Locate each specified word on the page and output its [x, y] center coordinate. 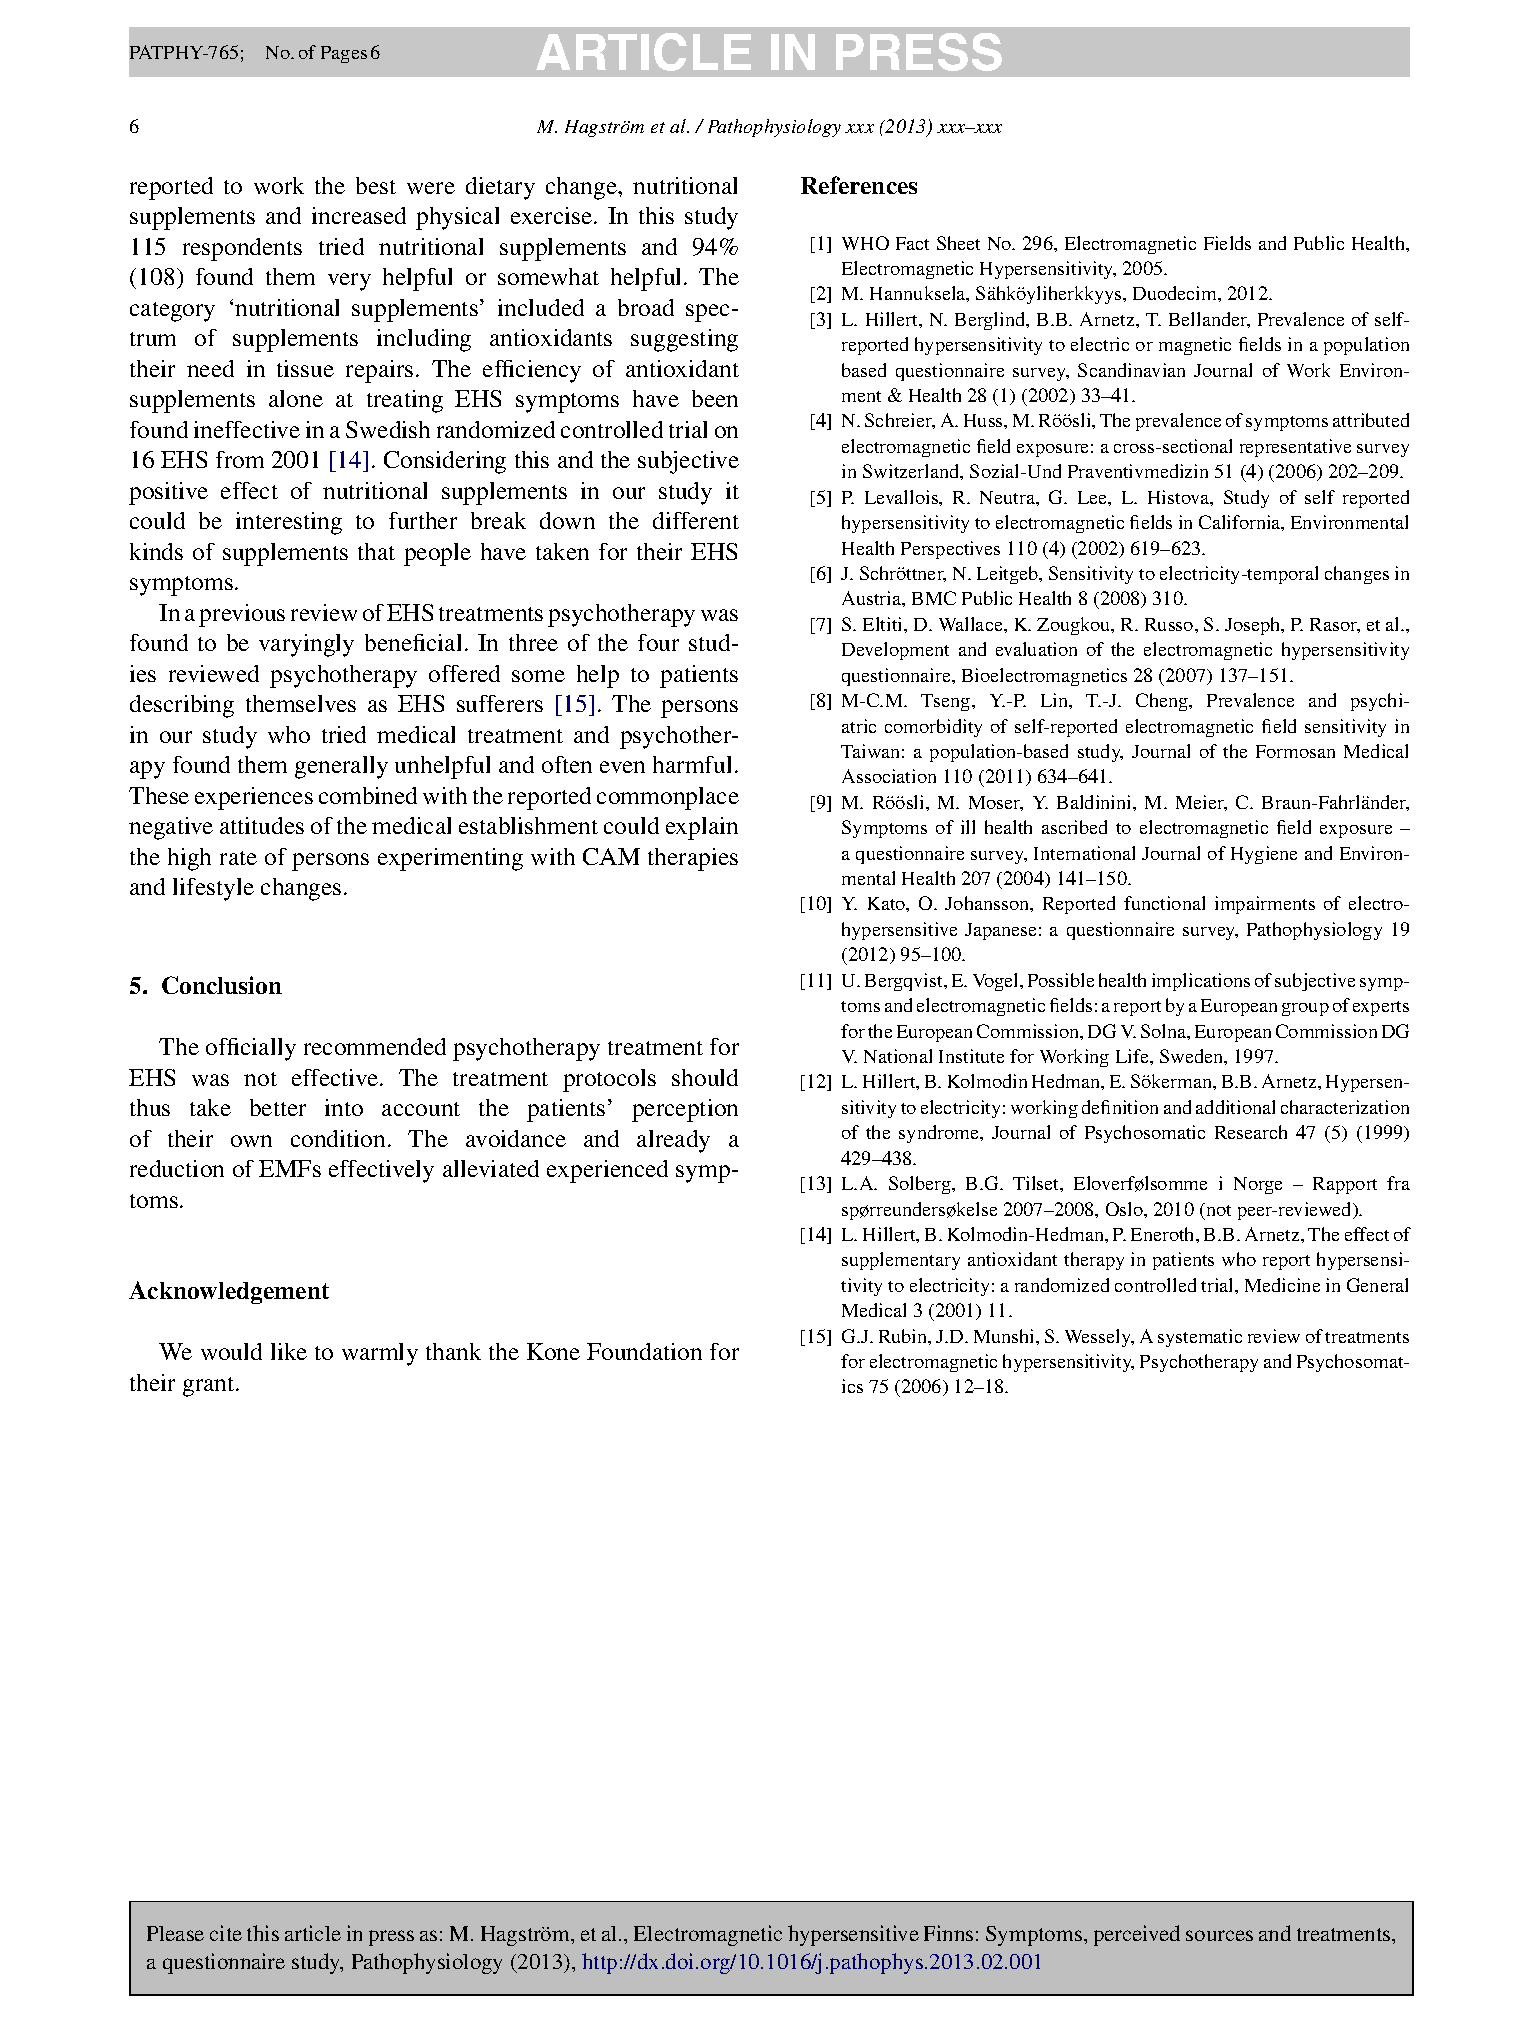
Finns [948, 1933]
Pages [344, 54]
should [705, 1077]
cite [226, 1933]
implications [1201, 982]
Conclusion [222, 985]
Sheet [958, 243]
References [859, 185]
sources [1219, 1935]
